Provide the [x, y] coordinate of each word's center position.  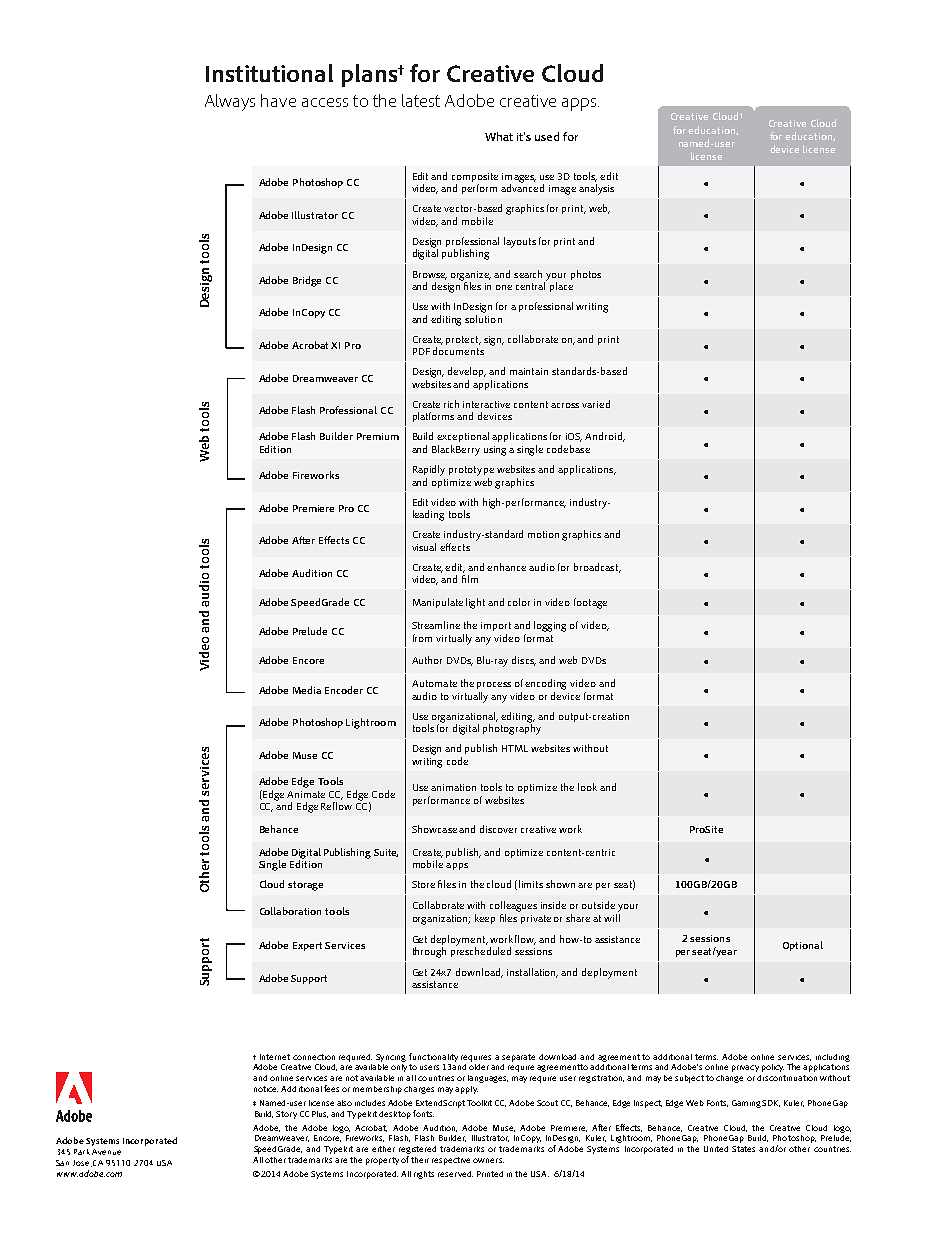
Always [230, 102]
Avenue [106, 1152]
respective [451, 1161]
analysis [596, 189]
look [587, 787]
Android [605, 437]
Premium [378, 436]
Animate [306, 794]
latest [421, 100]
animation [453, 787]
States [743, 1149]
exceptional [463, 437]
